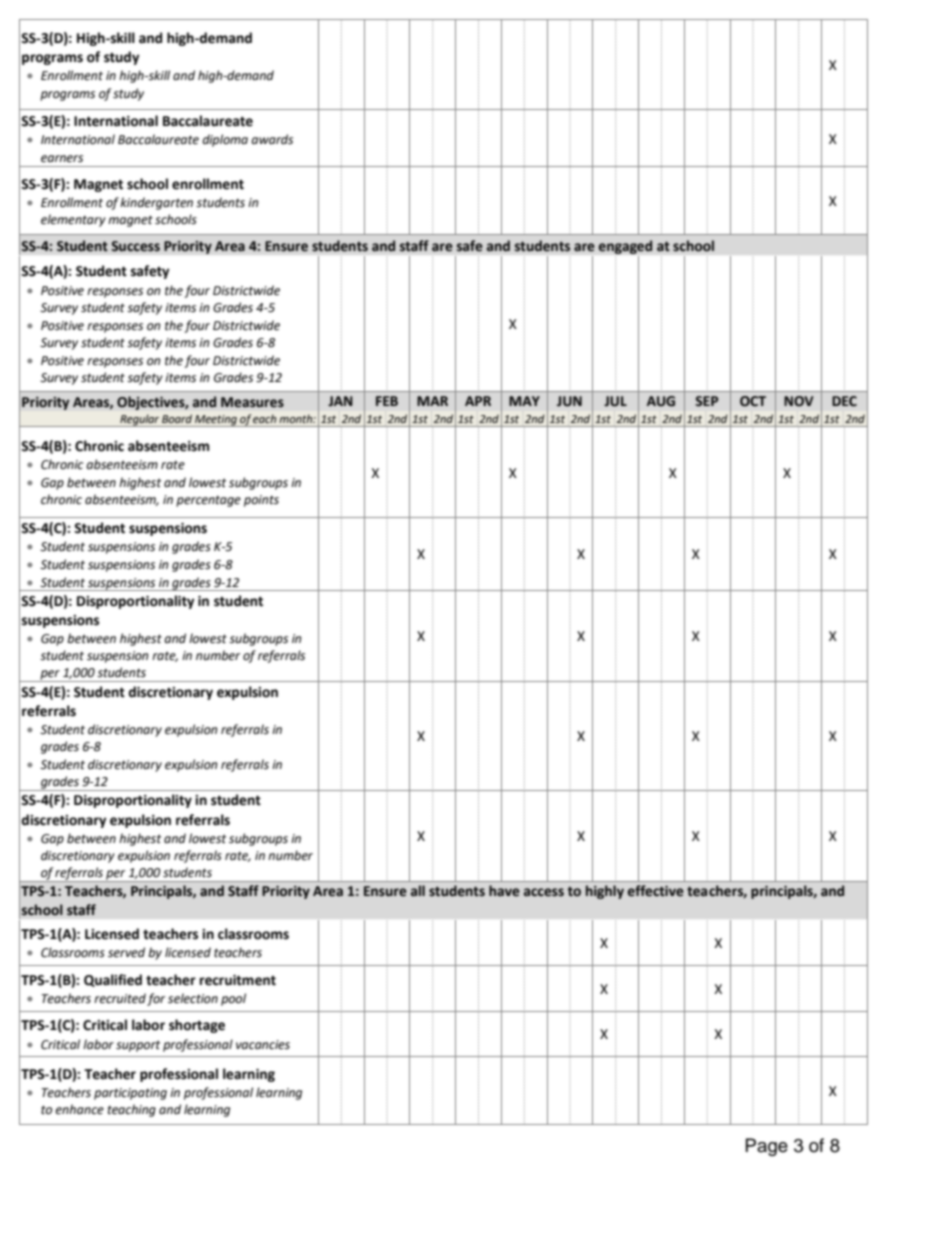 The height and width of the screenshot is (1233, 952). Describe the element at coordinates (625, 247) in the screenshot. I see `engaged` at that location.
